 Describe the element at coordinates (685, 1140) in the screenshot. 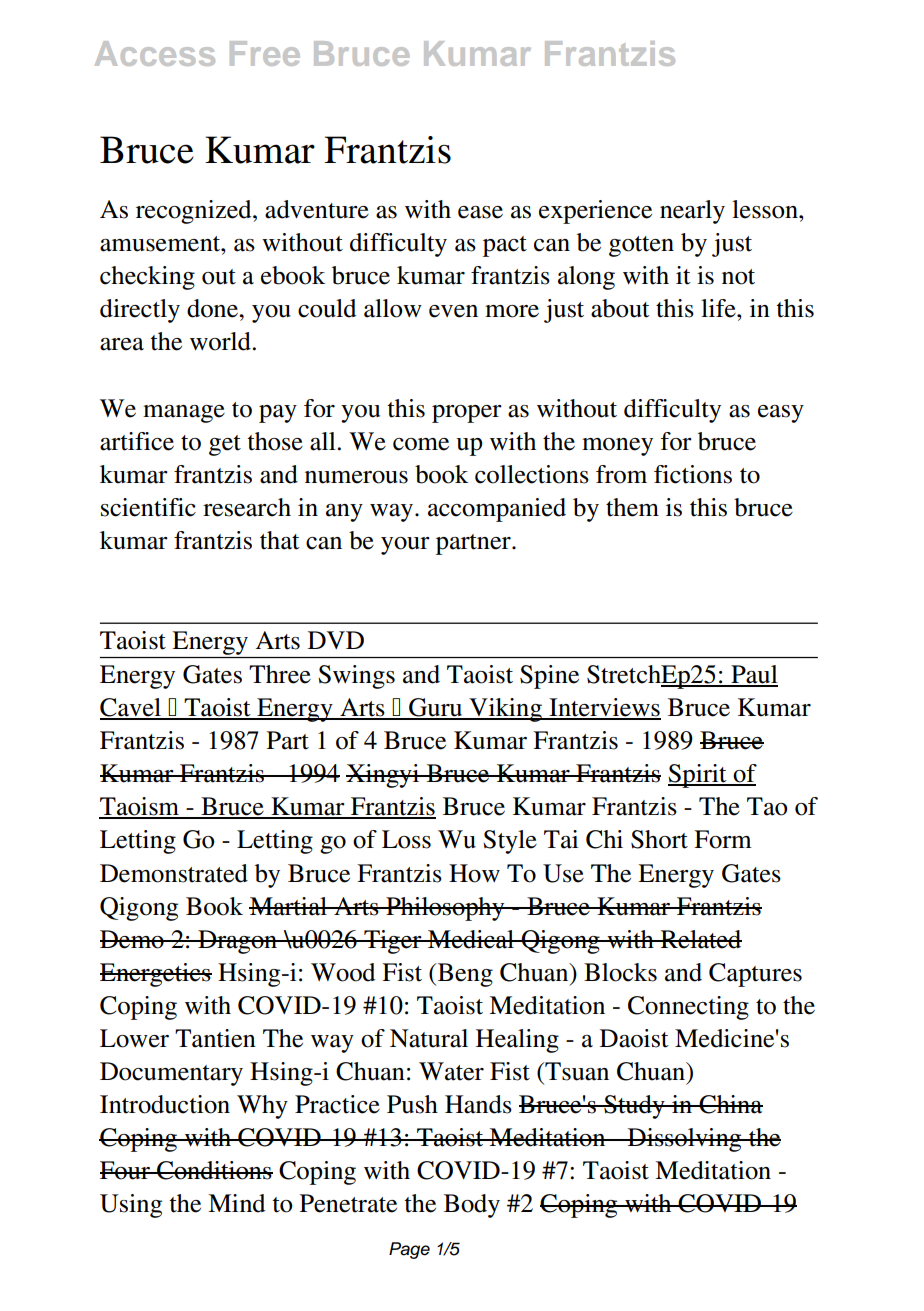

I see `Dissolving` at that location.
